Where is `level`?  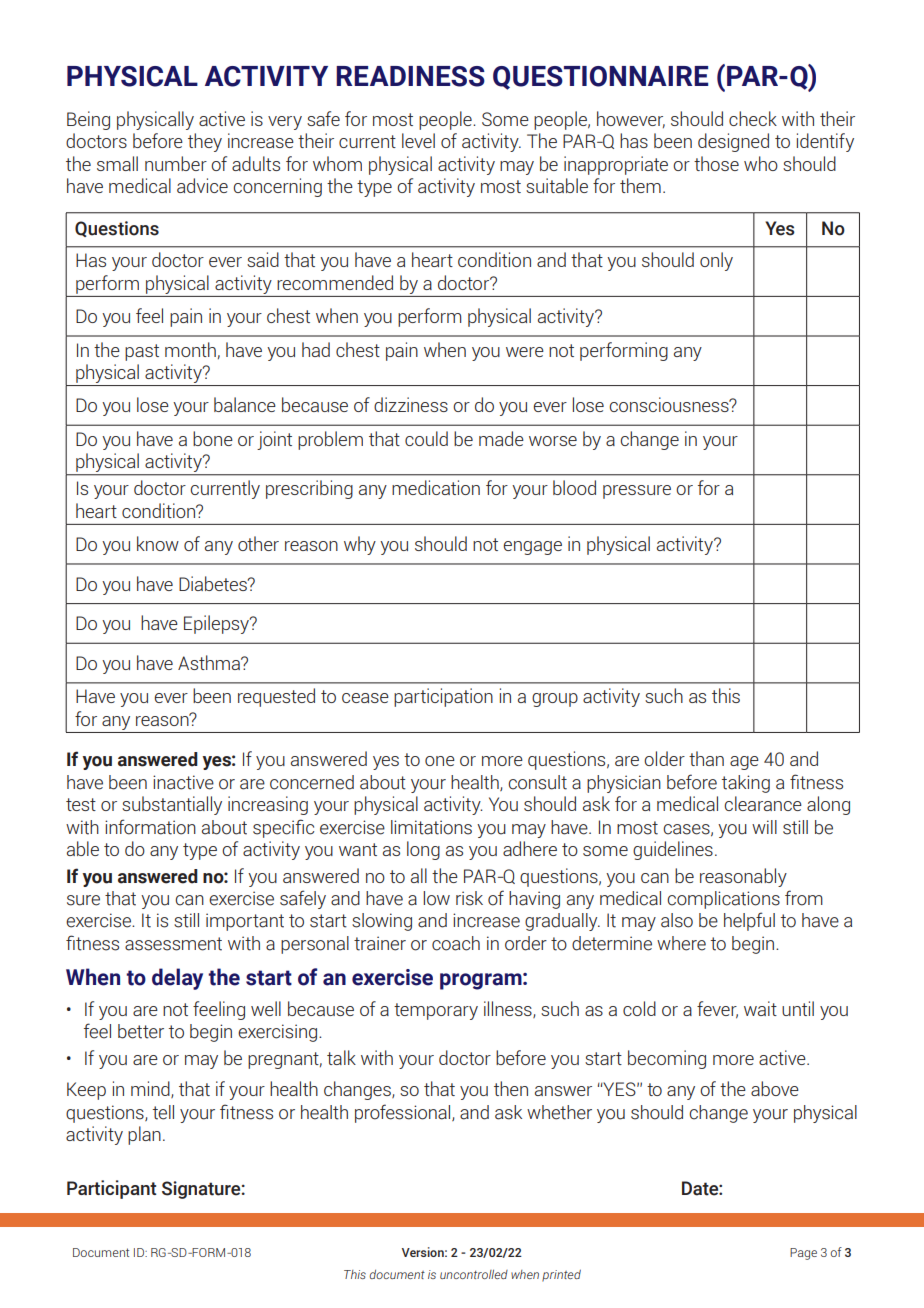
level is located at coordinates (418, 140).
